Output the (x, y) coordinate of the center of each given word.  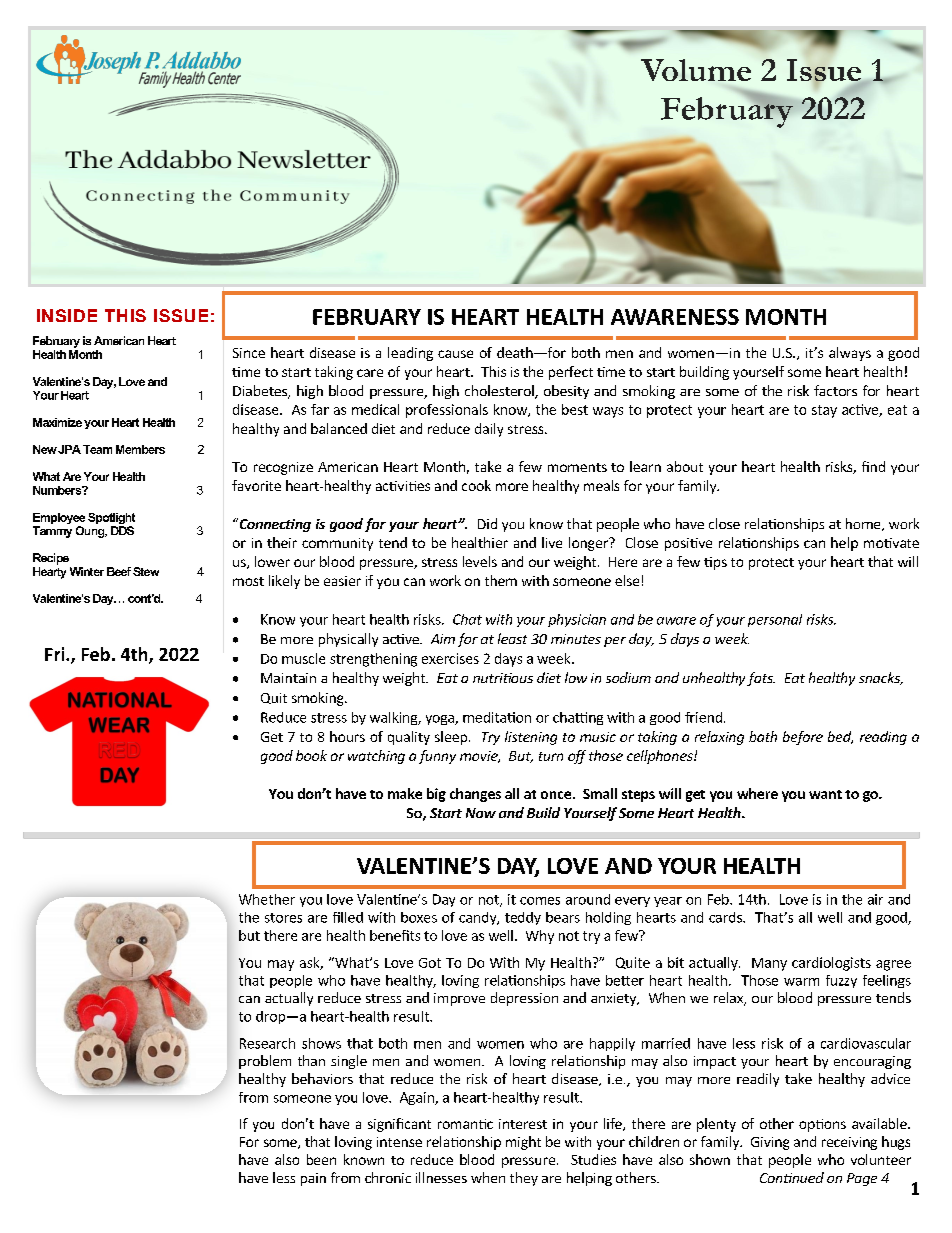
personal (775, 620)
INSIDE (67, 315)
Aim (443, 639)
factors (835, 390)
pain (313, 1179)
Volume (696, 70)
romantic (465, 1124)
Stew (146, 571)
